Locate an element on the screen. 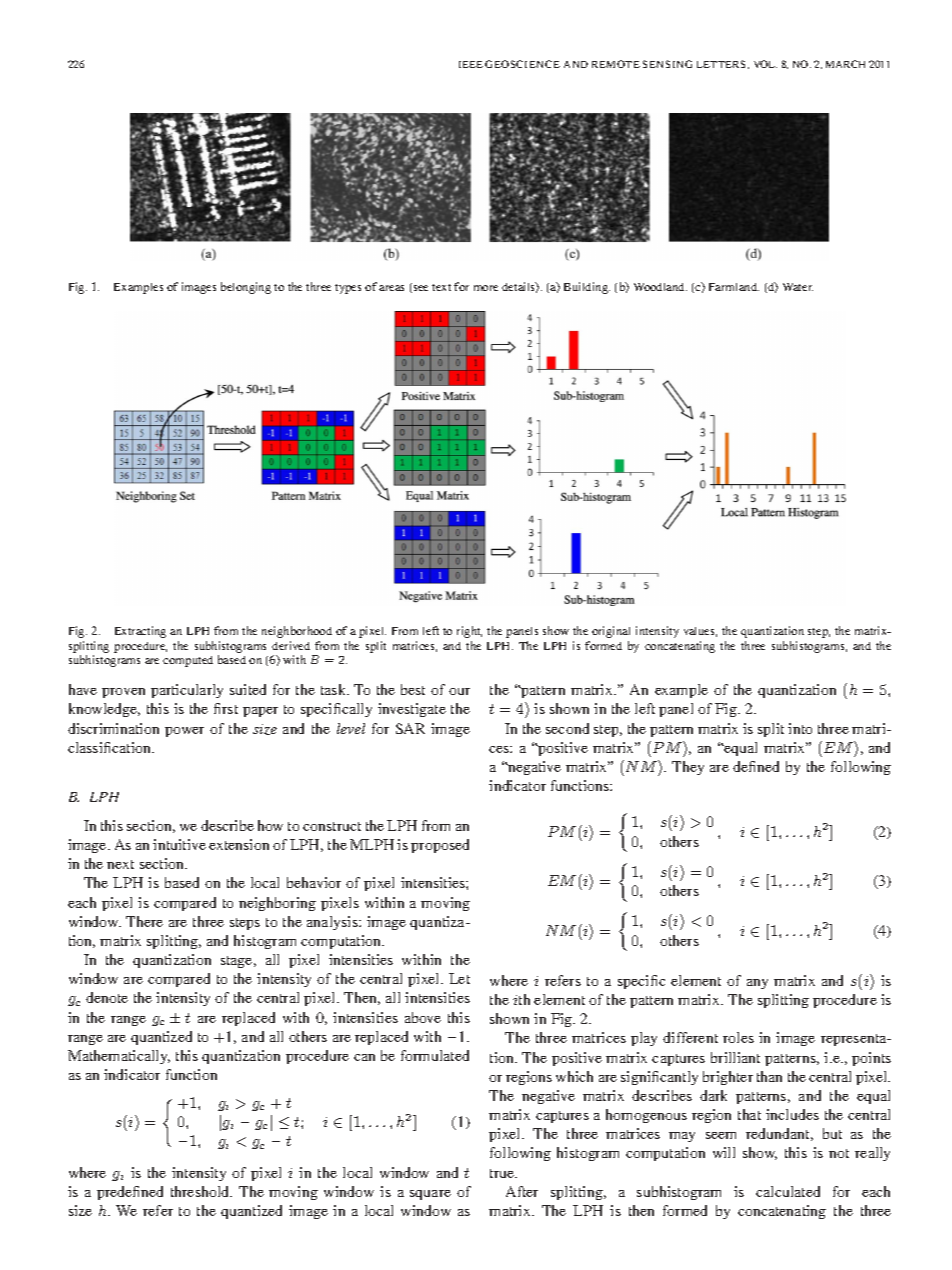  into is located at coordinates (800, 728).
